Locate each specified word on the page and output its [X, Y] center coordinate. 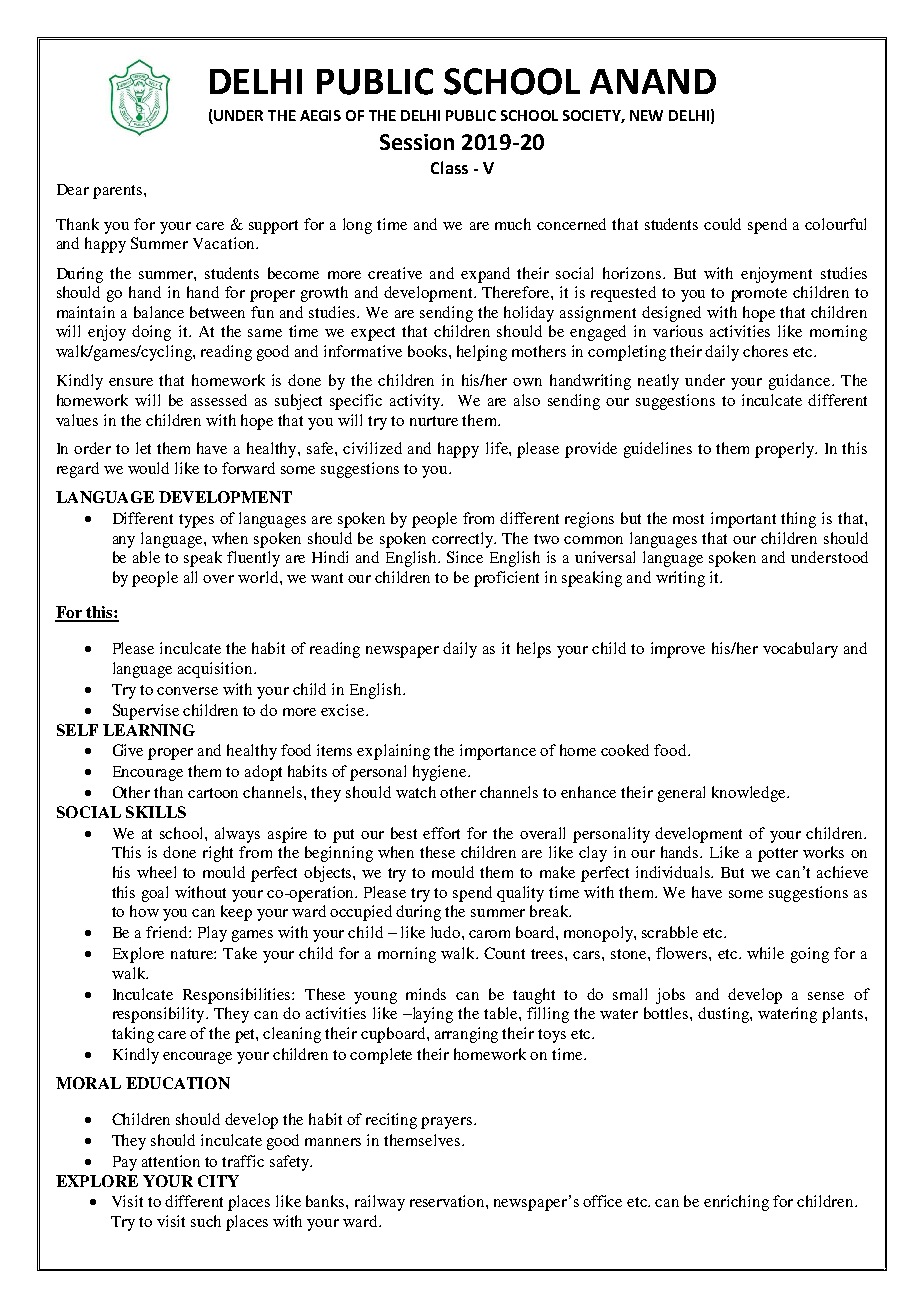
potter [778, 855]
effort [441, 833]
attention [171, 1161]
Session [417, 142]
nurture [434, 421]
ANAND [653, 81]
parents [119, 192]
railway [380, 1203]
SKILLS [156, 812]
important [743, 520]
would [148, 468]
